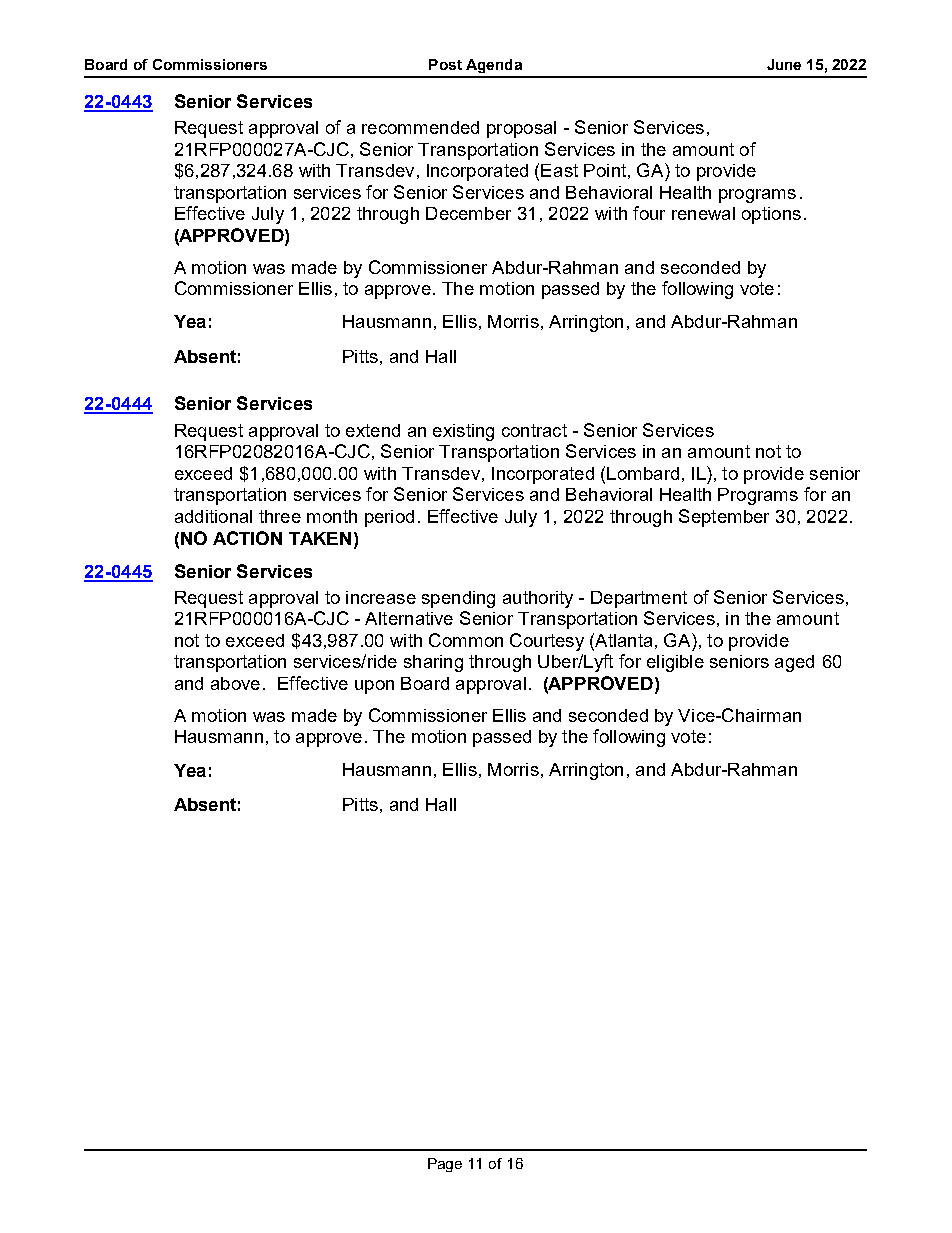 The height and width of the document is (1233, 952). What do you see at coordinates (280, 516) in the document?
I see `three` at bounding box center [280, 516].
